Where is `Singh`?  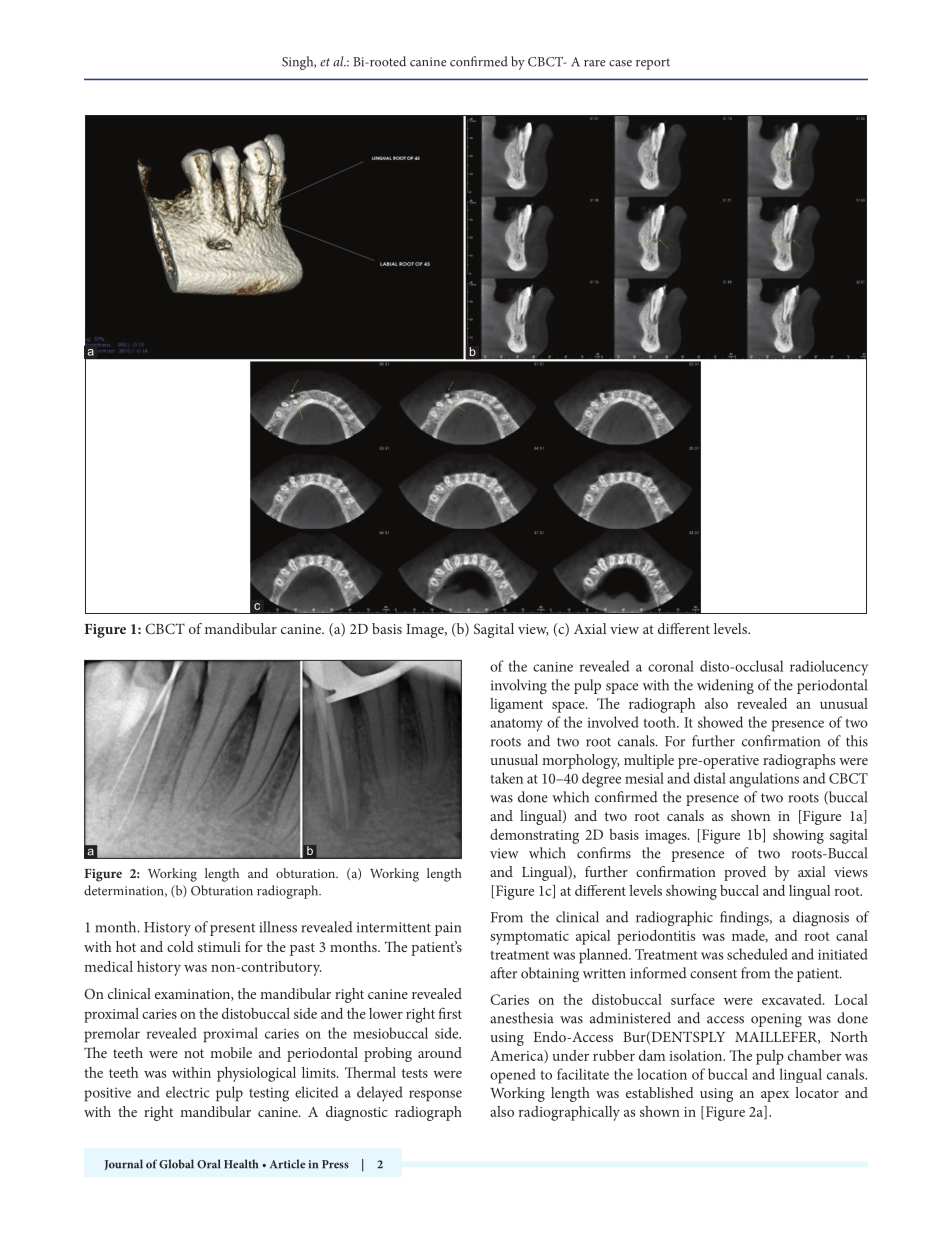 Singh is located at coordinates (299, 63).
